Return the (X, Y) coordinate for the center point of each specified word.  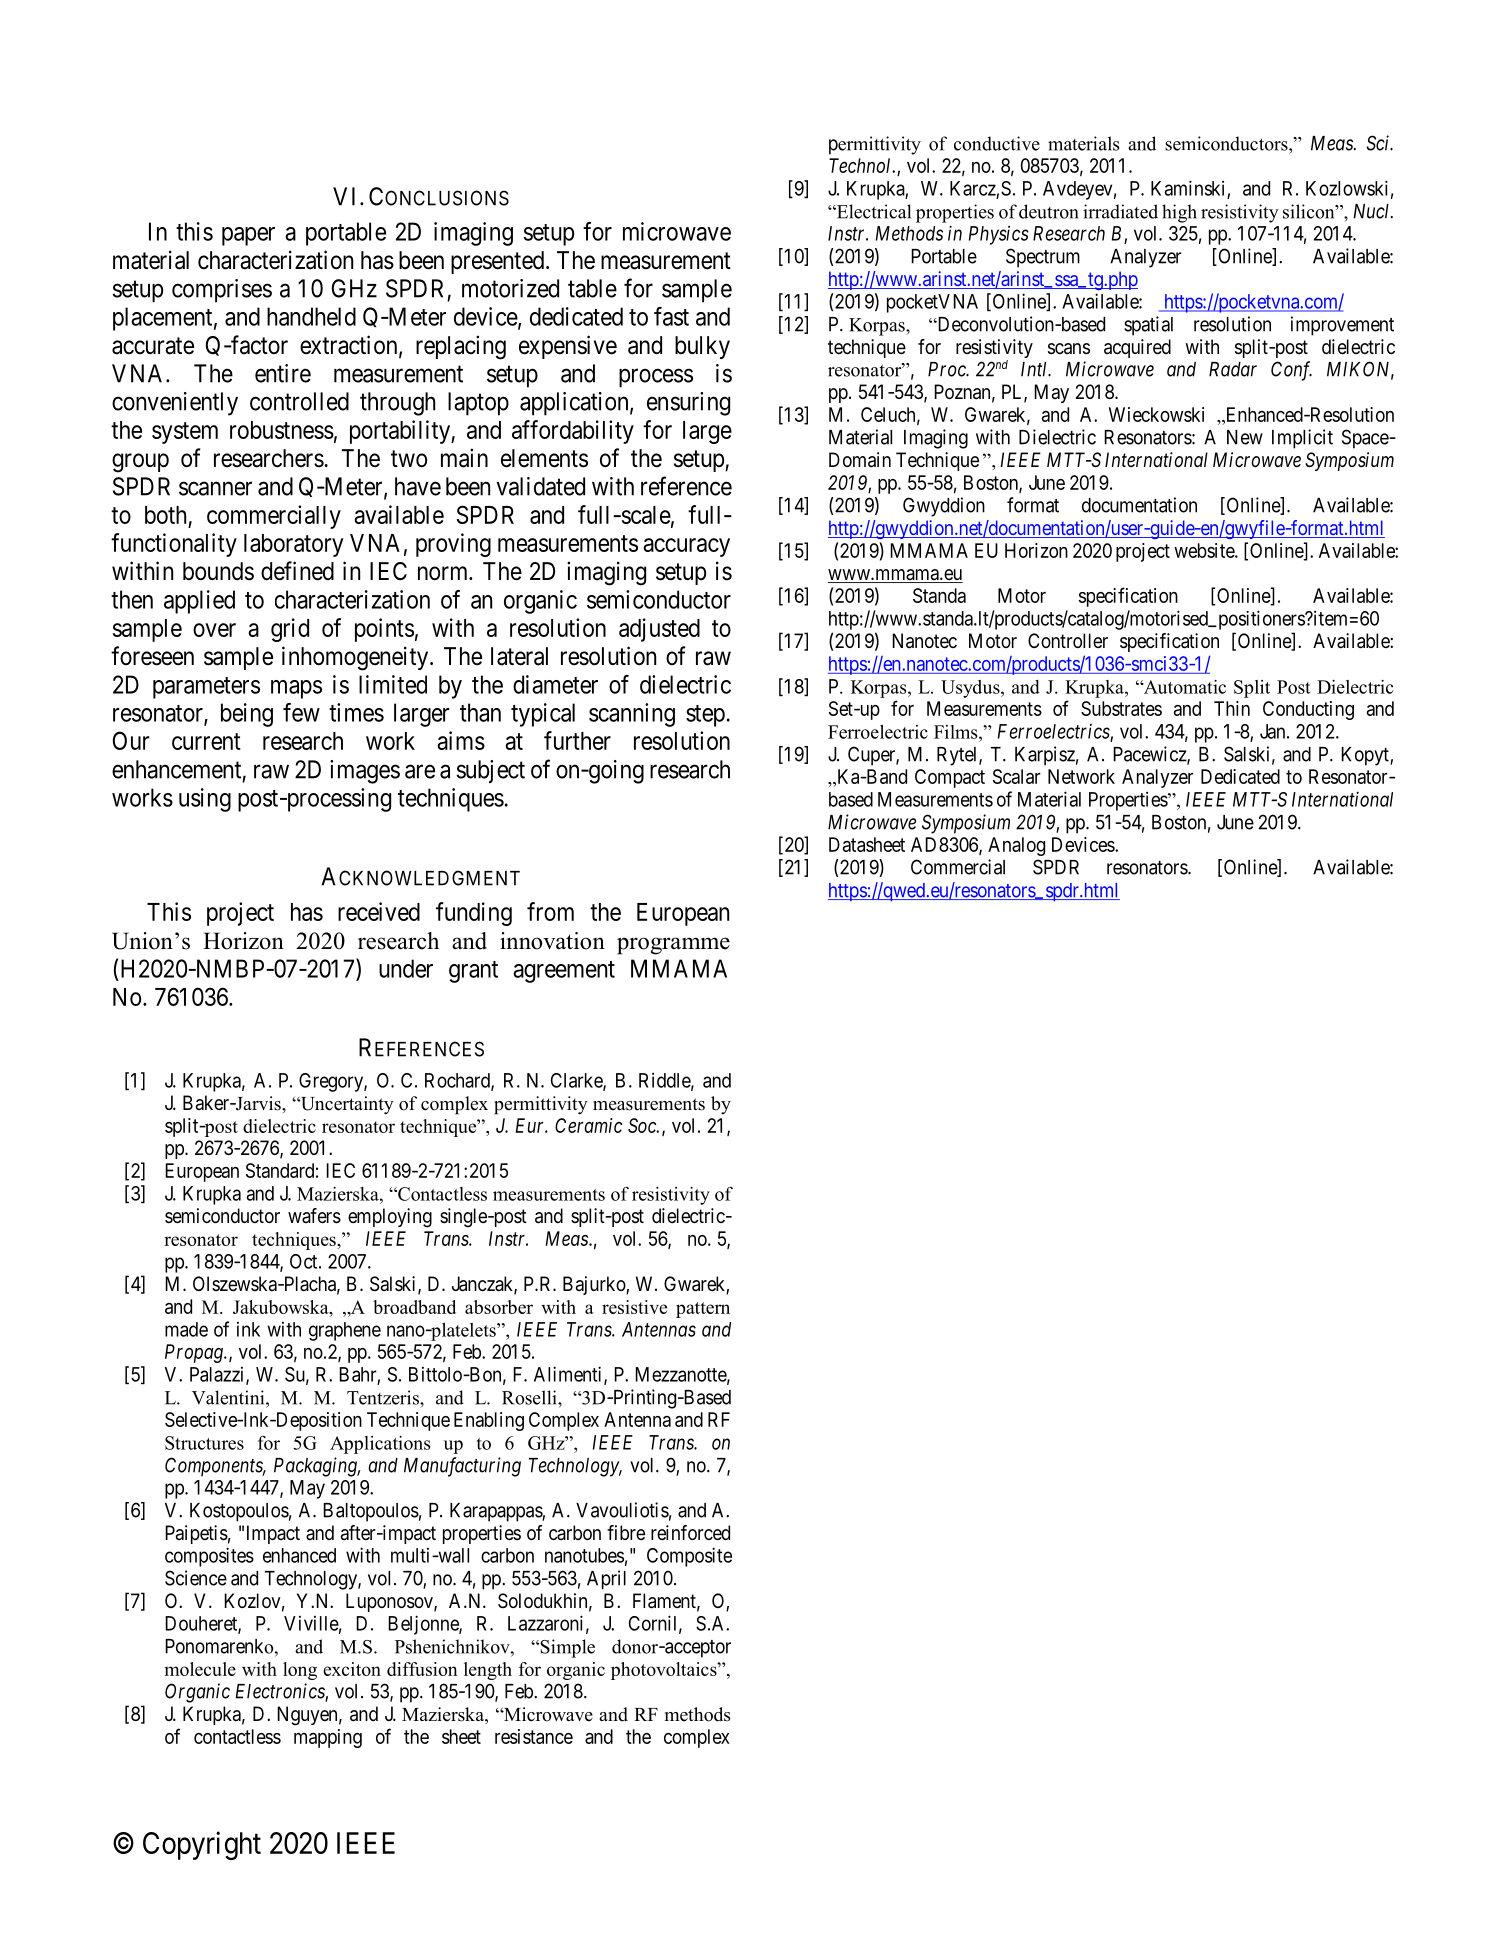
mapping (328, 1738)
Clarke (577, 1081)
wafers (314, 1216)
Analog (1016, 846)
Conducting (1308, 710)
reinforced (690, 1532)
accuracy (686, 547)
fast (671, 316)
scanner (215, 489)
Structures (204, 1443)
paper (248, 236)
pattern (703, 1310)
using (205, 800)
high (1179, 213)
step (705, 716)
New (1245, 437)
